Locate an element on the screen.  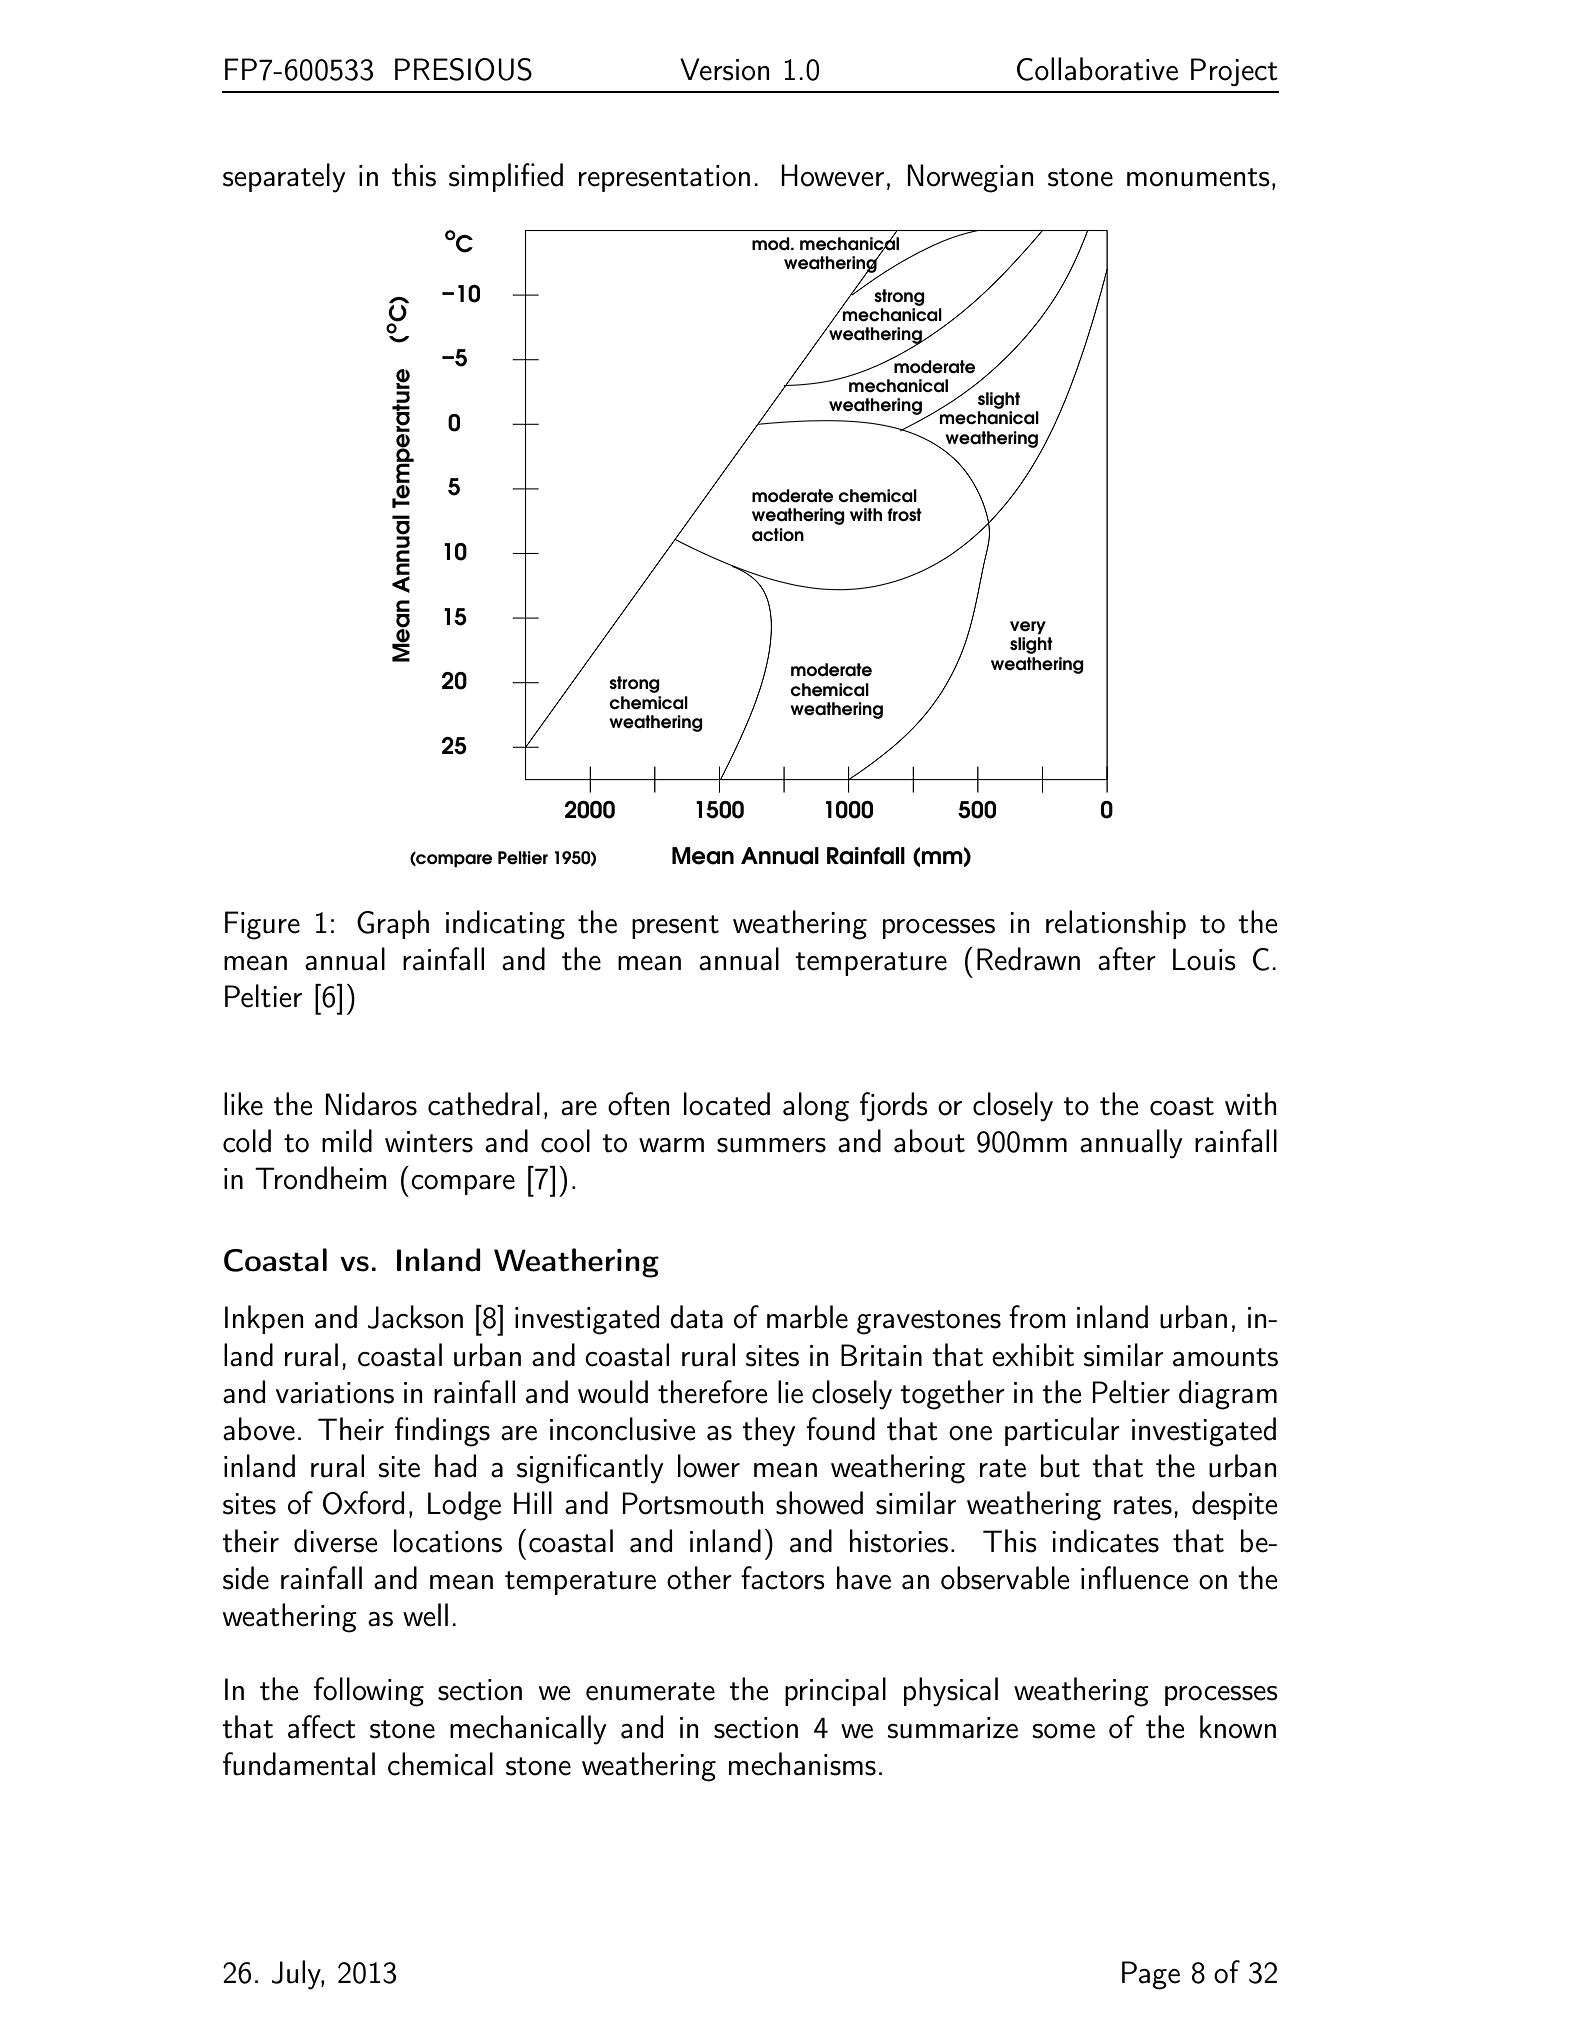
Version is located at coordinates (725, 69).
